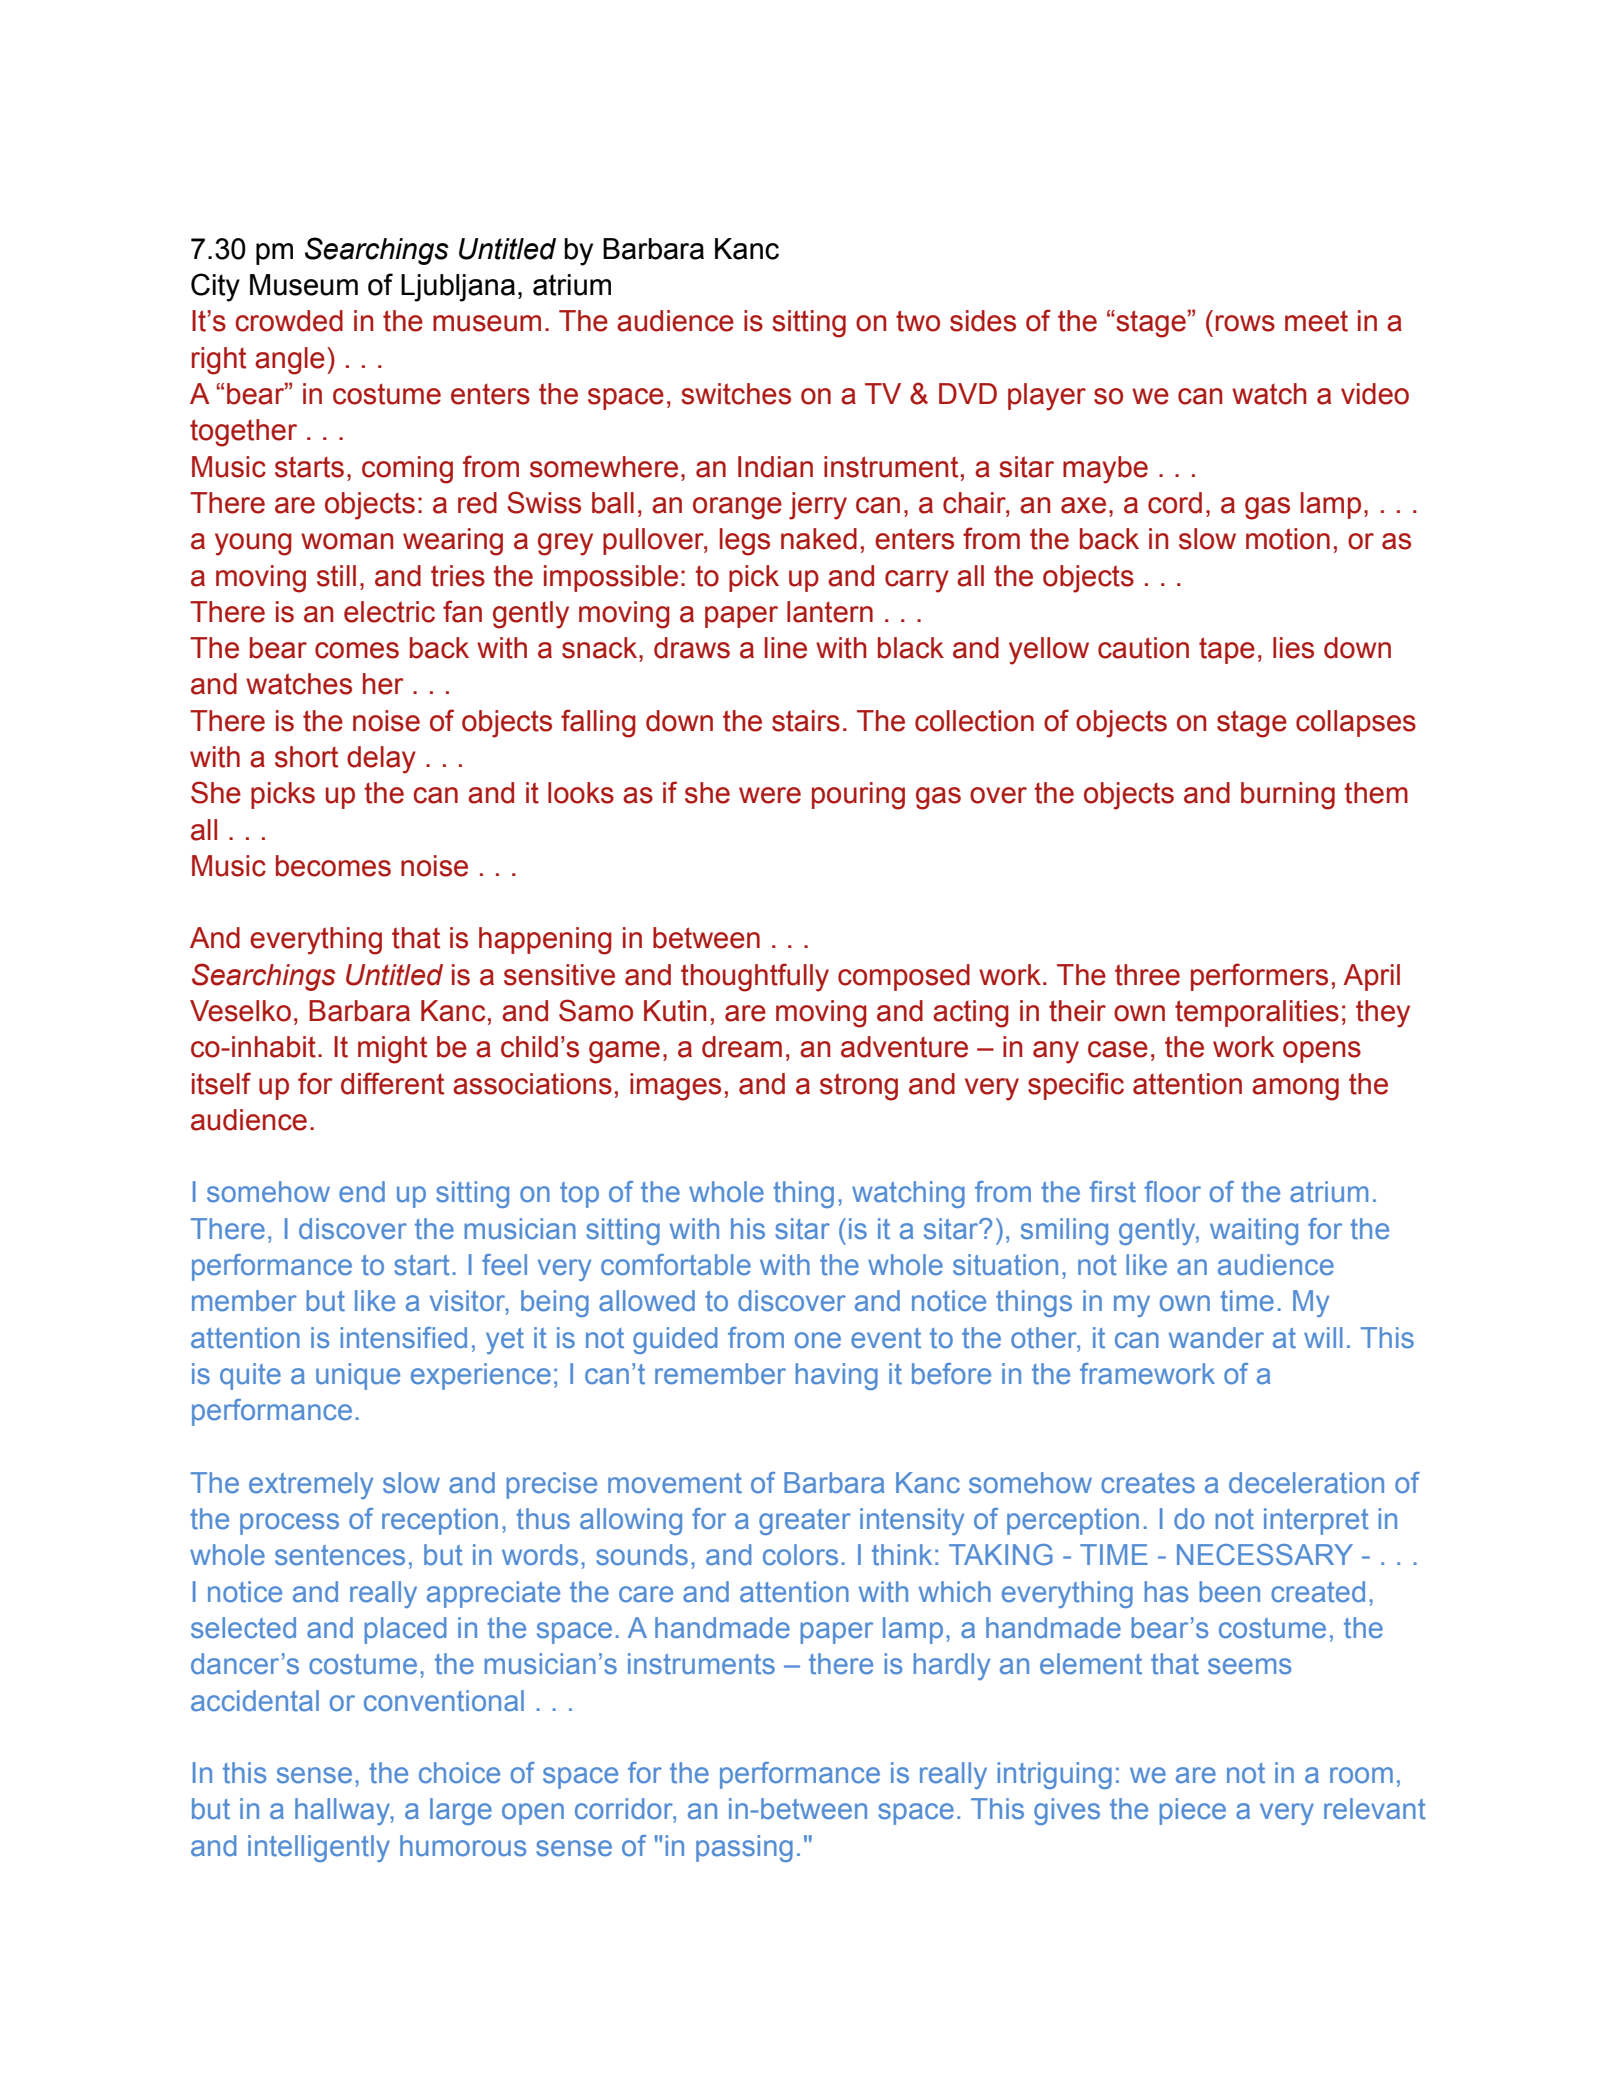 The height and width of the screenshot is (2091, 1616). Describe the element at coordinates (461, 1811) in the screenshot. I see `large` at that location.
